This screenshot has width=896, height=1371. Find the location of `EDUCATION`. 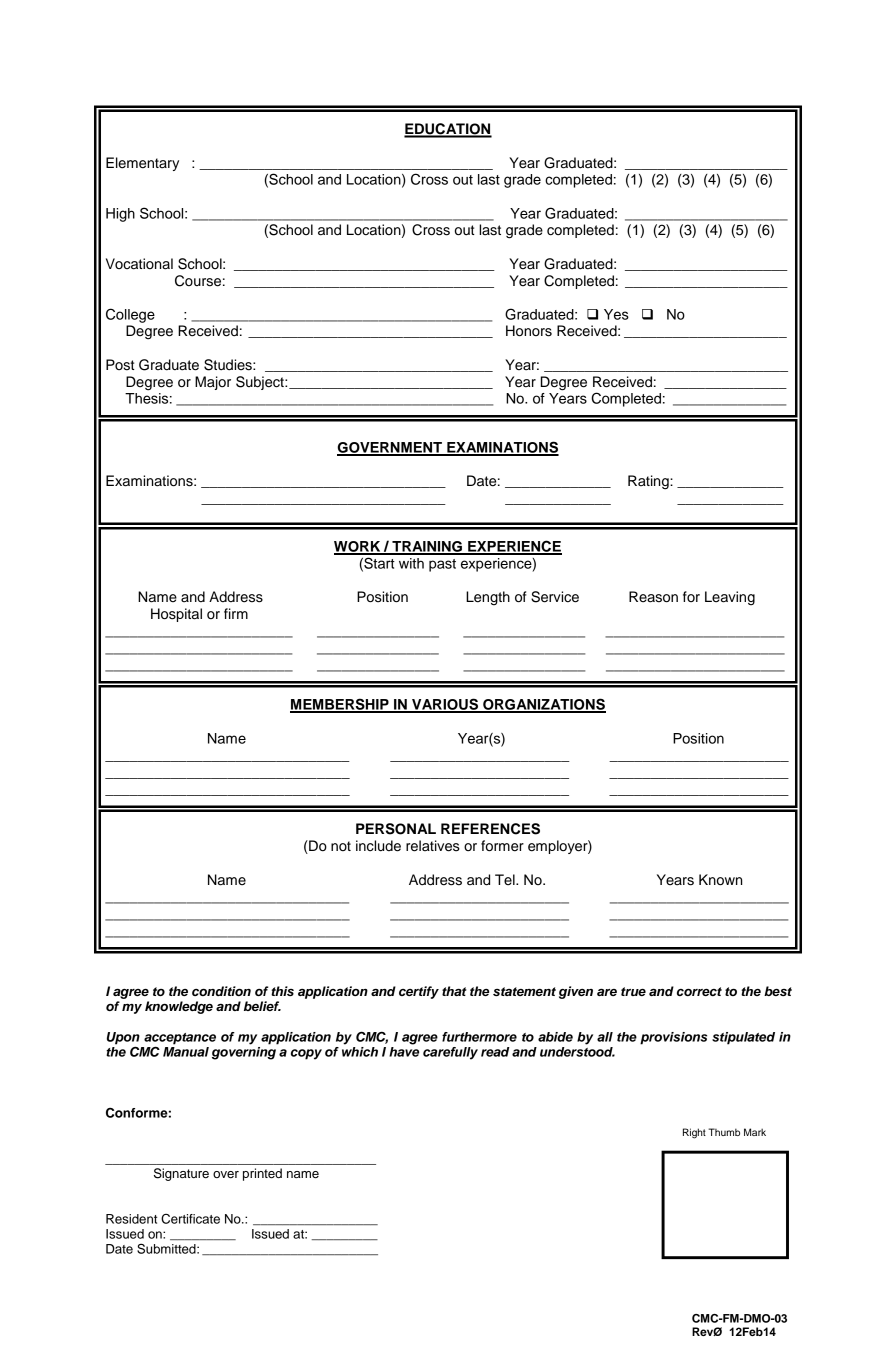

EDUCATION is located at coordinates (448, 130).
